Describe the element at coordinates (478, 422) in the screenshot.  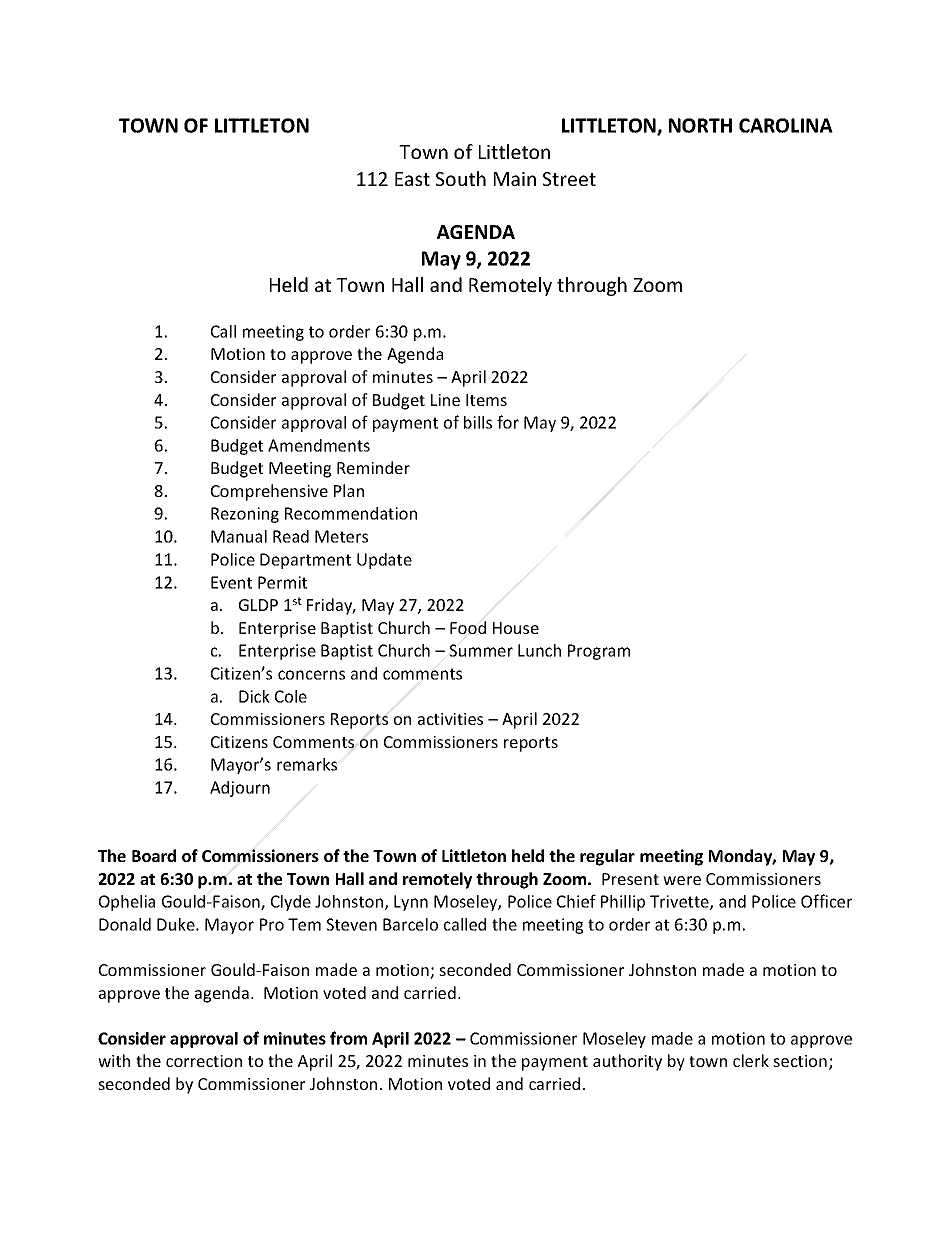
I see `bills` at that location.
